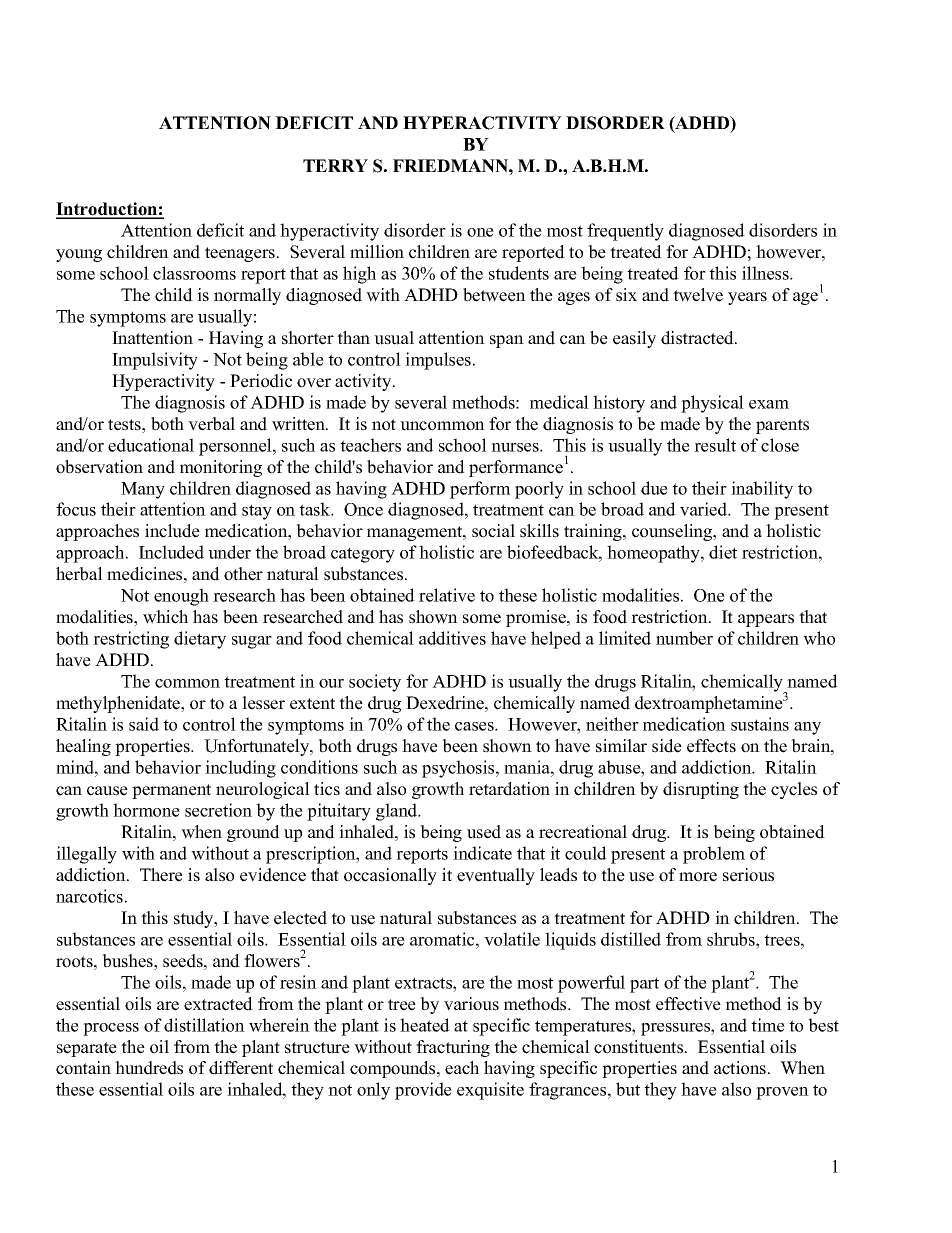 The image size is (952, 1233). What do you see at coordinates (741, 1068) in the document?
I see `actions` at bounding box center [741, 1068].
